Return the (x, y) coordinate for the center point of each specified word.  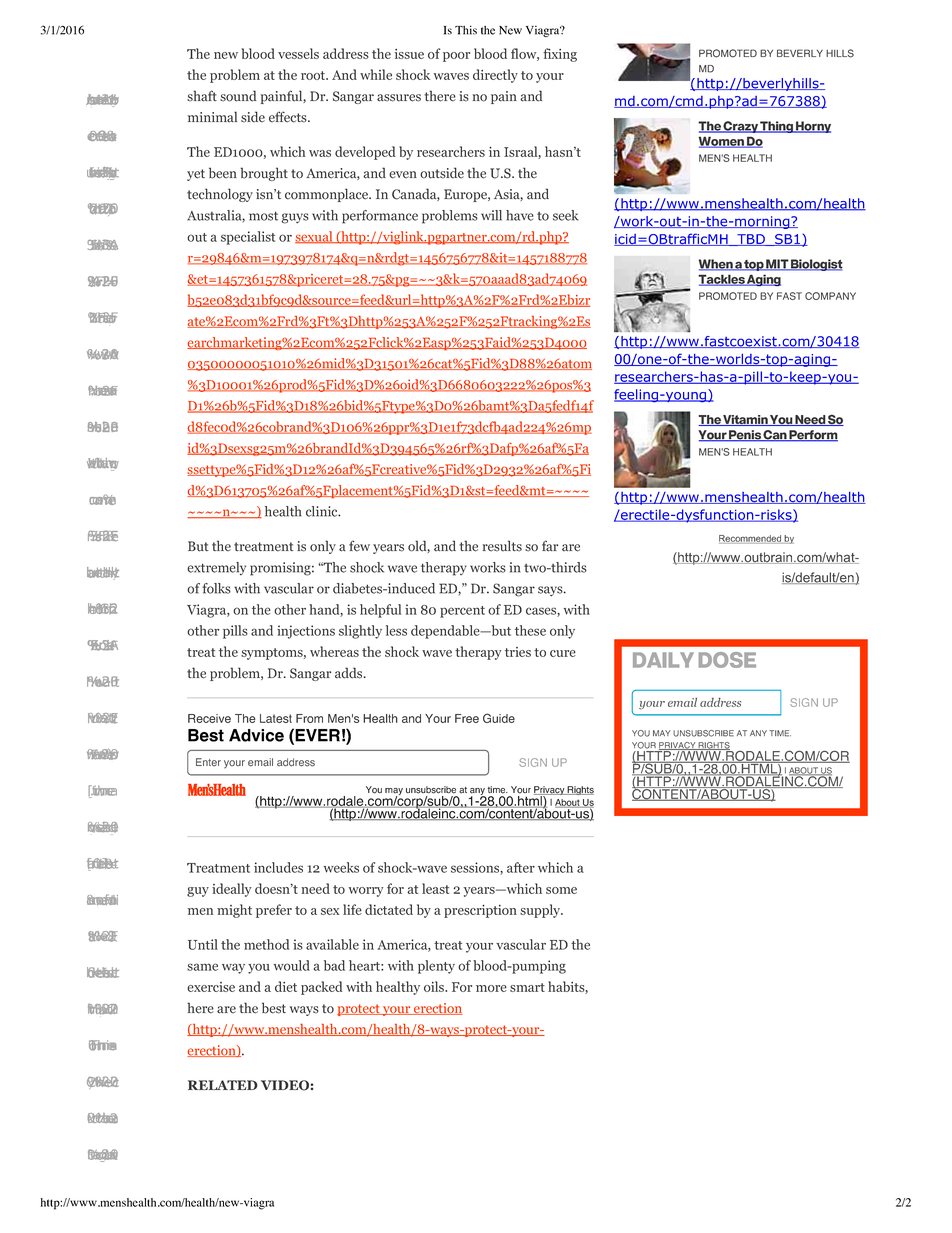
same (202, 967)
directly (495, 76)
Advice (256, 735)
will (491, 215)
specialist (248, 238)
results (502, 546)
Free (467, 718)
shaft (202, 96)
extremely (216, 568)
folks (216, 588)
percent (462, 612)
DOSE (727, 660)
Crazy (741, 127)
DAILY (663, 660)
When (717, 265)
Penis (745, 436)
